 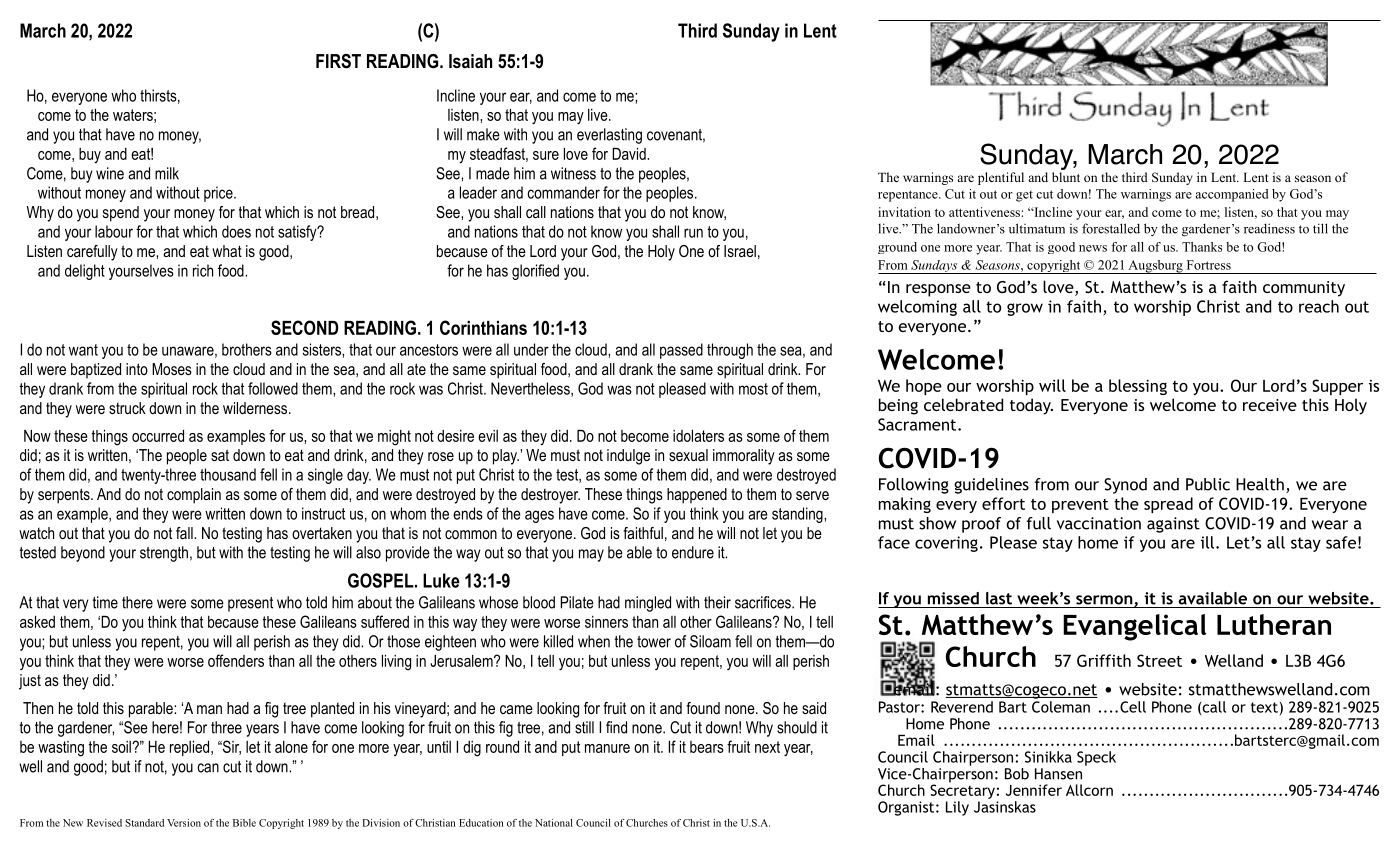 I want to click on Siloam, so click(x=710, y=641).
